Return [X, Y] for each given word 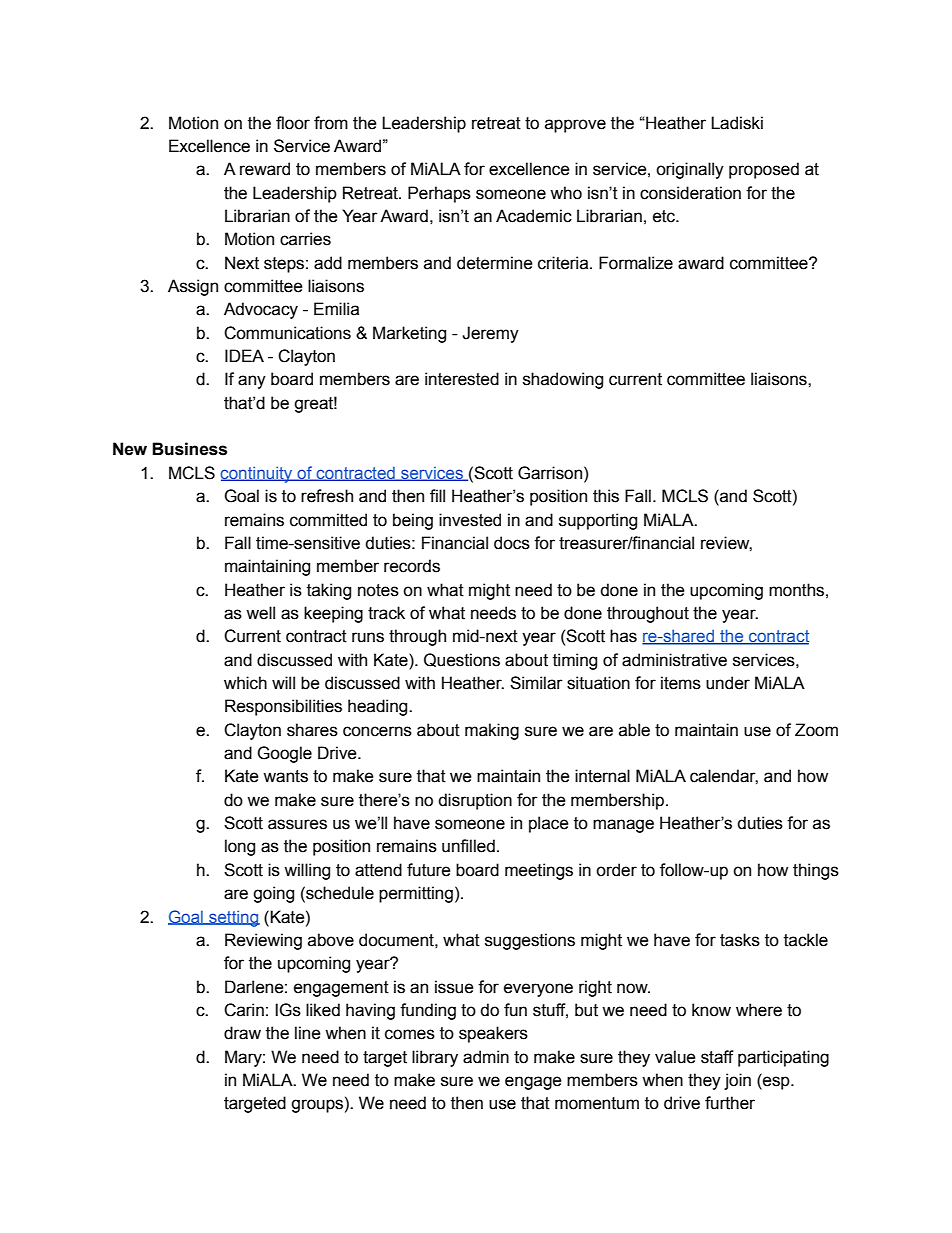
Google [284, 754]
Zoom [816, 730]
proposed [764, 170]
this [606, 496]
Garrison [551, 473]
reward [265, 169]
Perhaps [439, 194]
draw [242, 1033]
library [435, 1058]
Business [189, 449]
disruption [475, 801]
